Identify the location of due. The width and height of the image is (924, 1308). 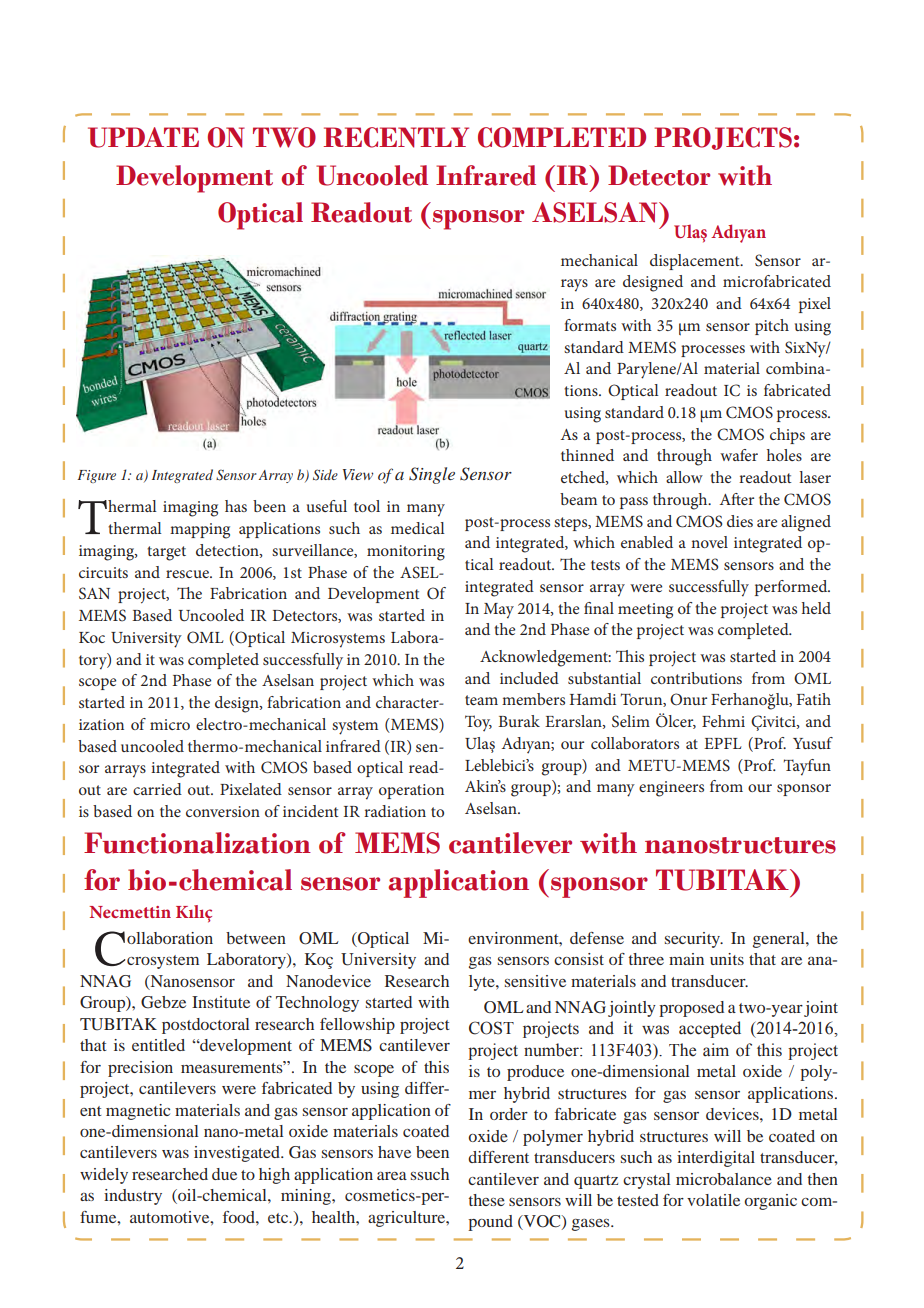
(224, 1174).
